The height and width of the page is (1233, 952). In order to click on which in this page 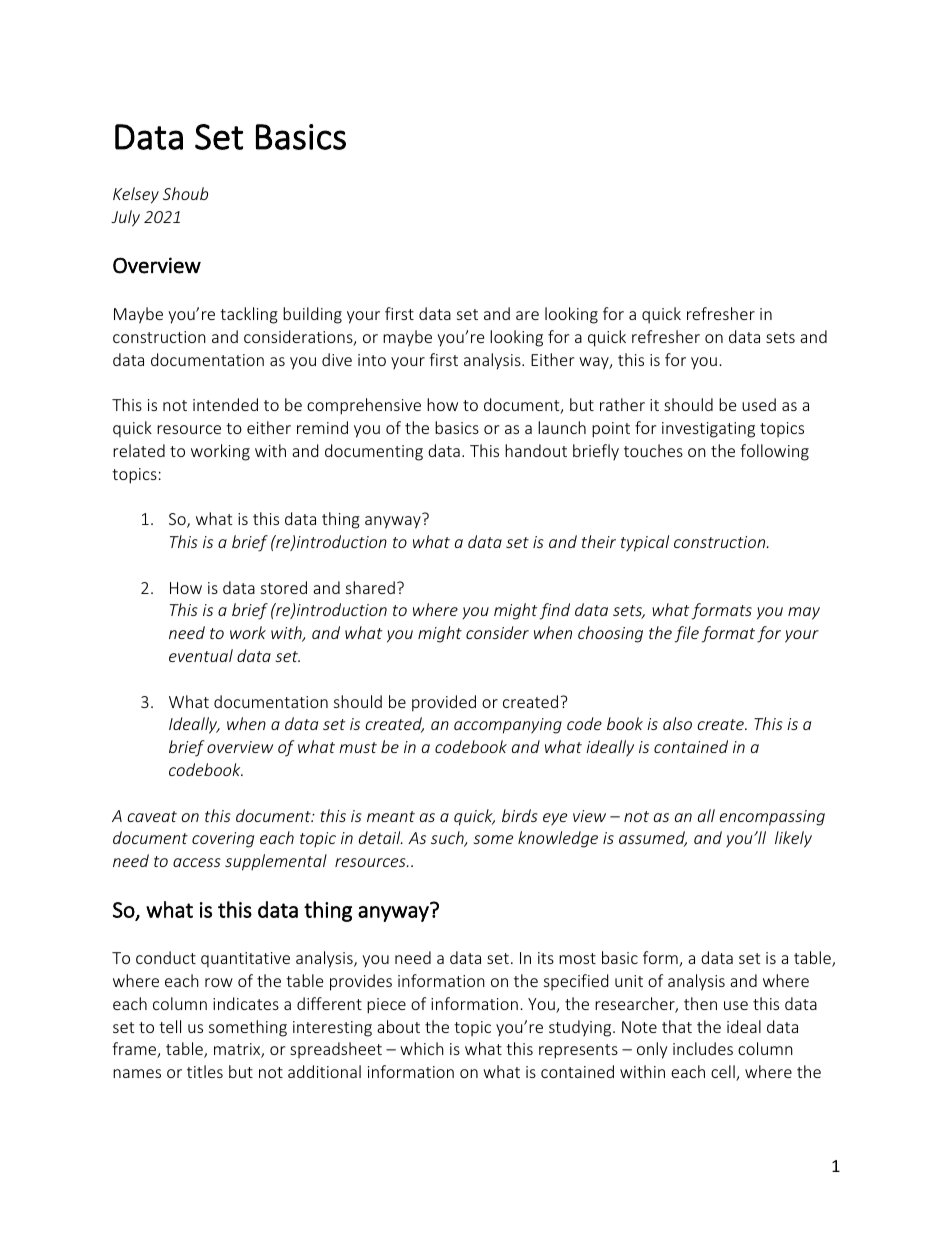, I will do `click(422, 1048)`.
